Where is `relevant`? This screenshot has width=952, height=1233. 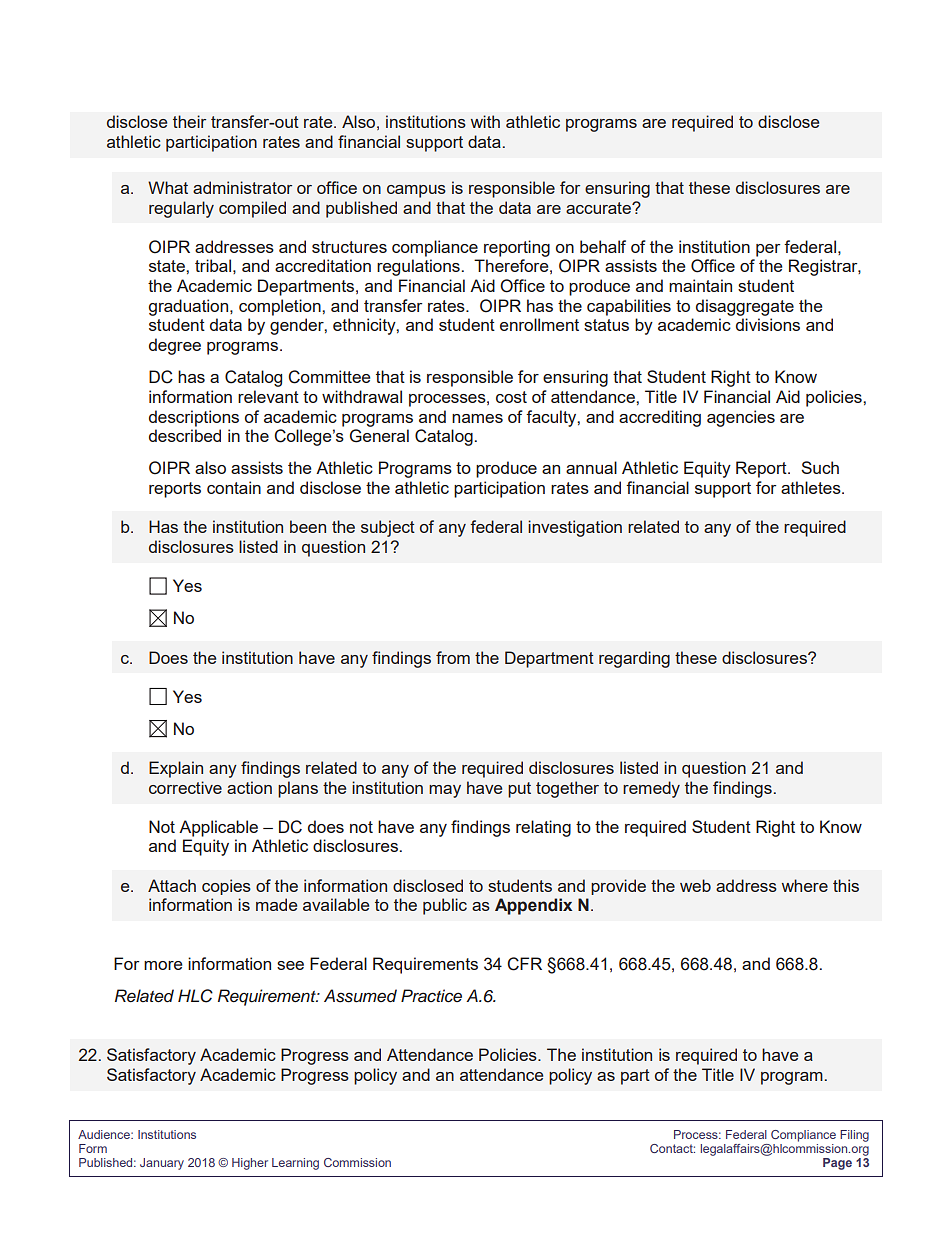 relevant is located at coordinates (268, 396).
